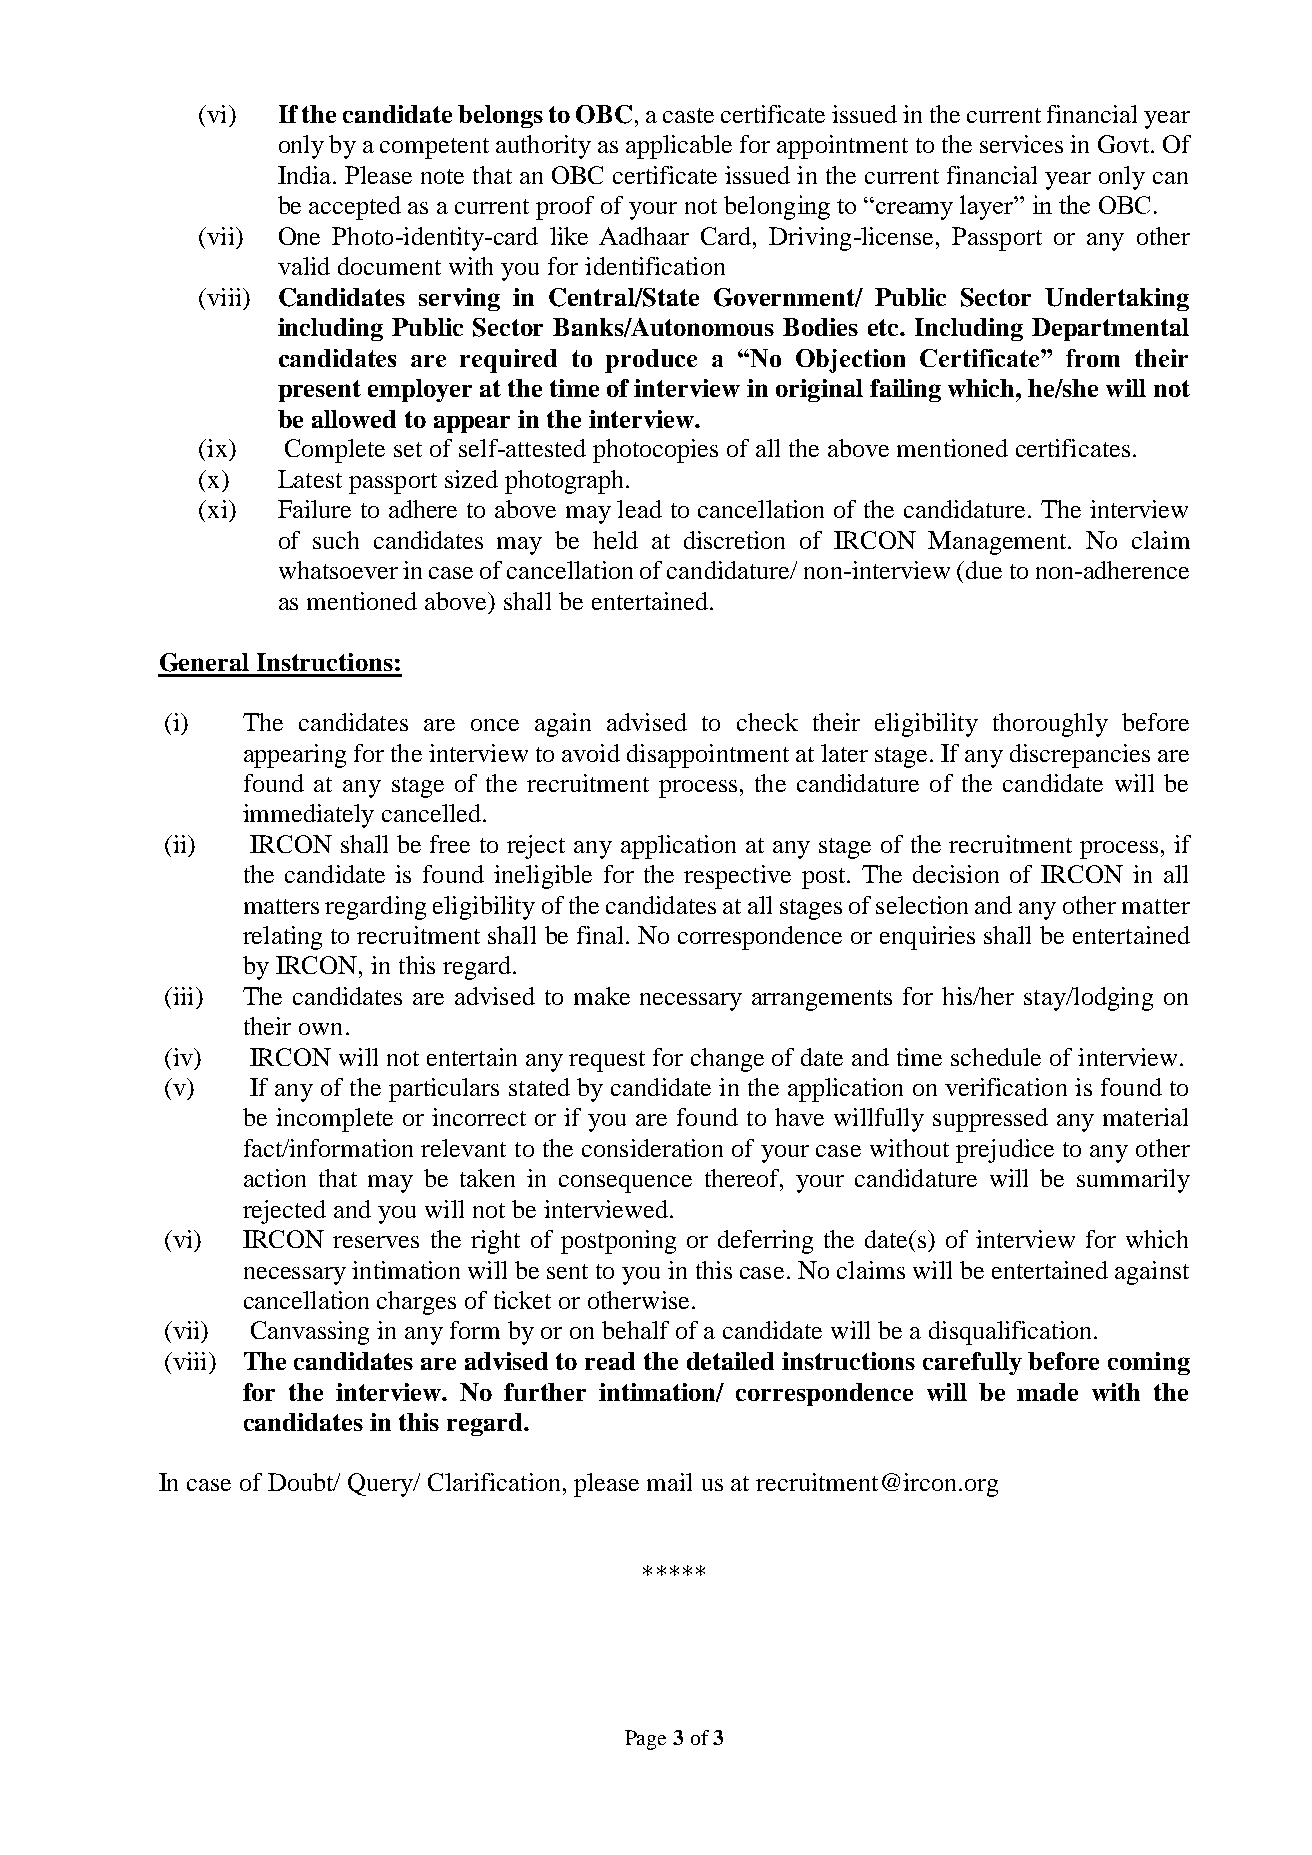  Describe the element at coordinates (282, 938) in the screenshot. I see `relating` at that location.
